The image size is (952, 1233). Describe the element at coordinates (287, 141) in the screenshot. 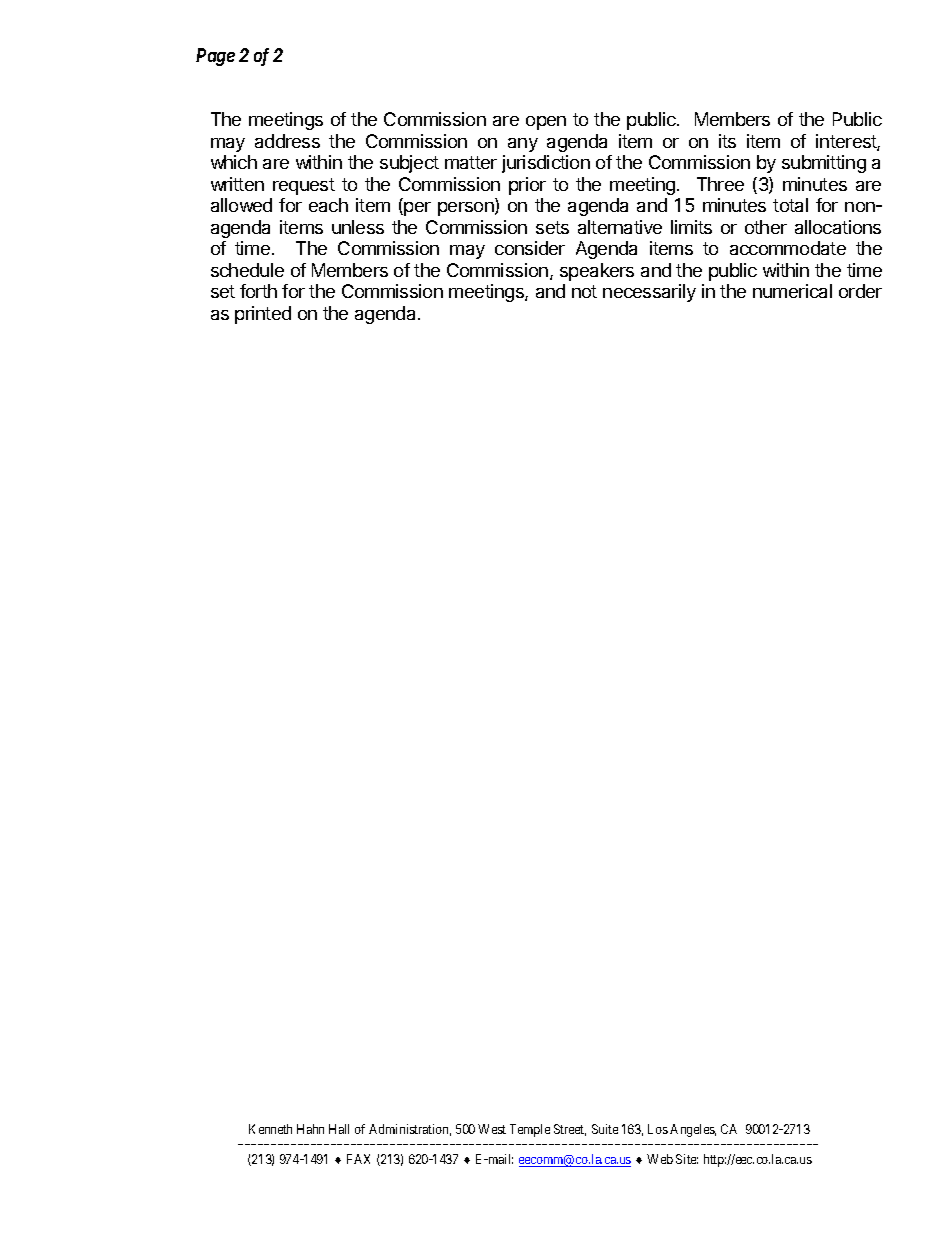

I see `address` at that location.
